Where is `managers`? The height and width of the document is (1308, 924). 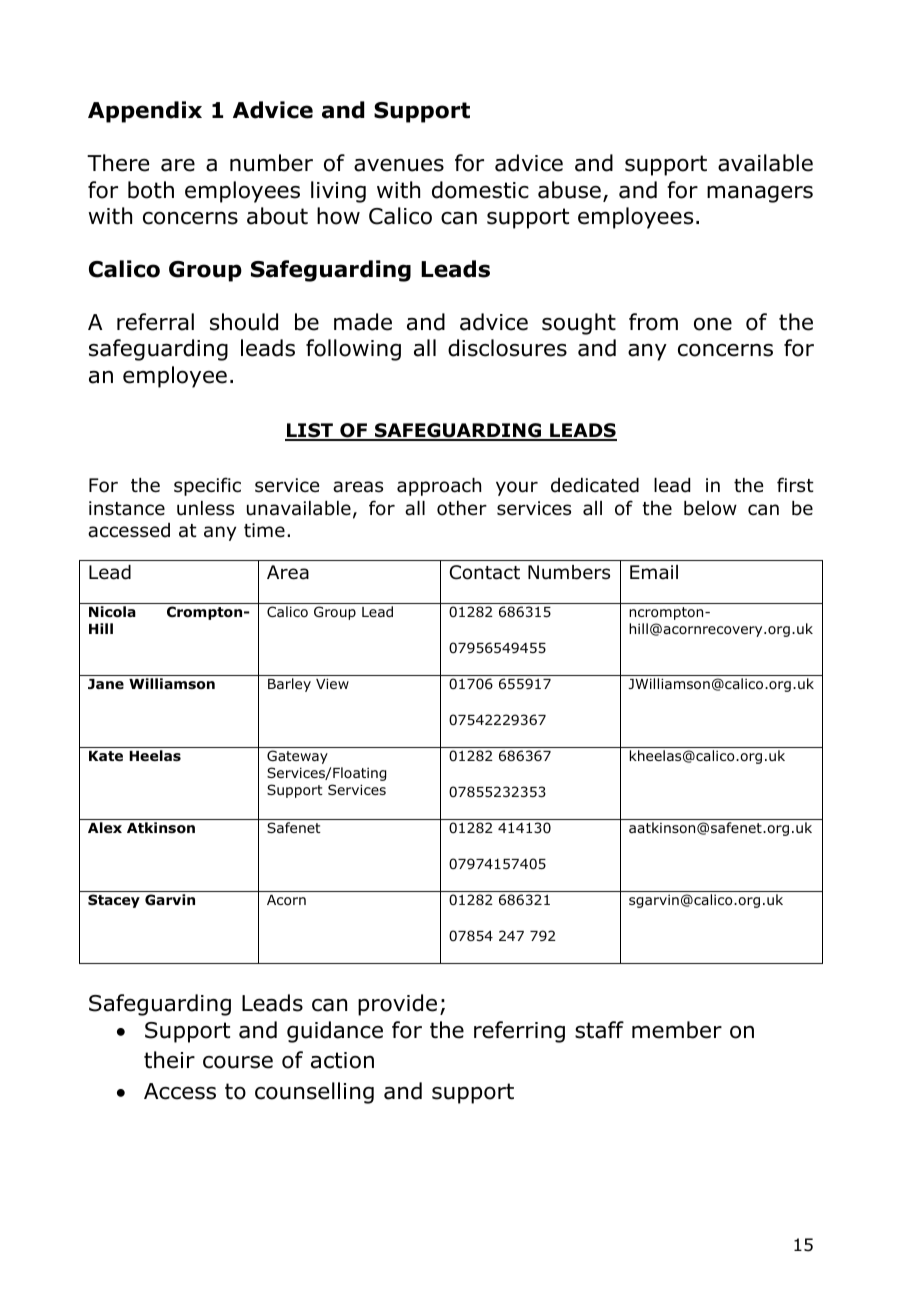
managers is located at coordinates (760, 194).
